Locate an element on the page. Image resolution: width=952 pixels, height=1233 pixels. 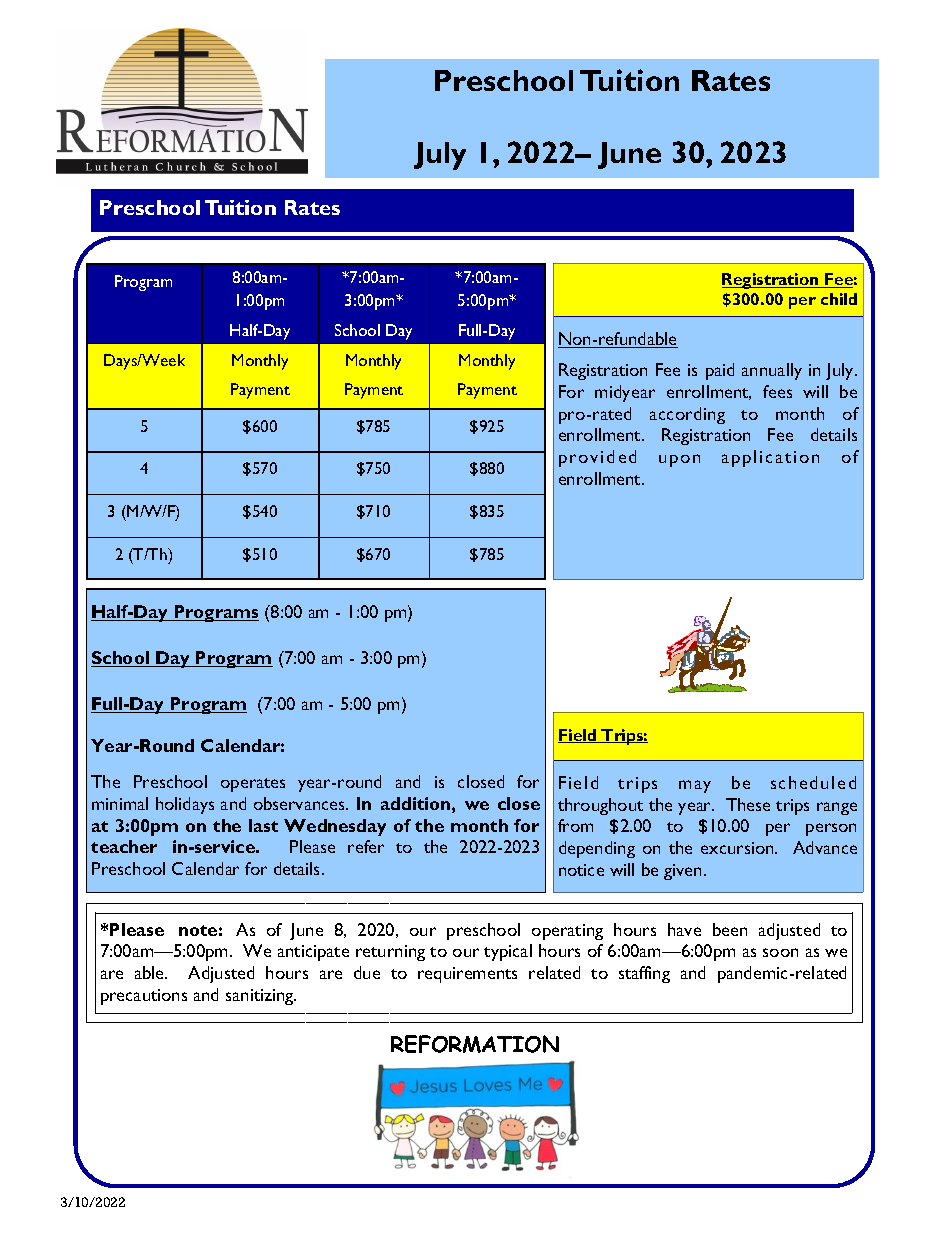
fees is located at coordinates (777, 391).
